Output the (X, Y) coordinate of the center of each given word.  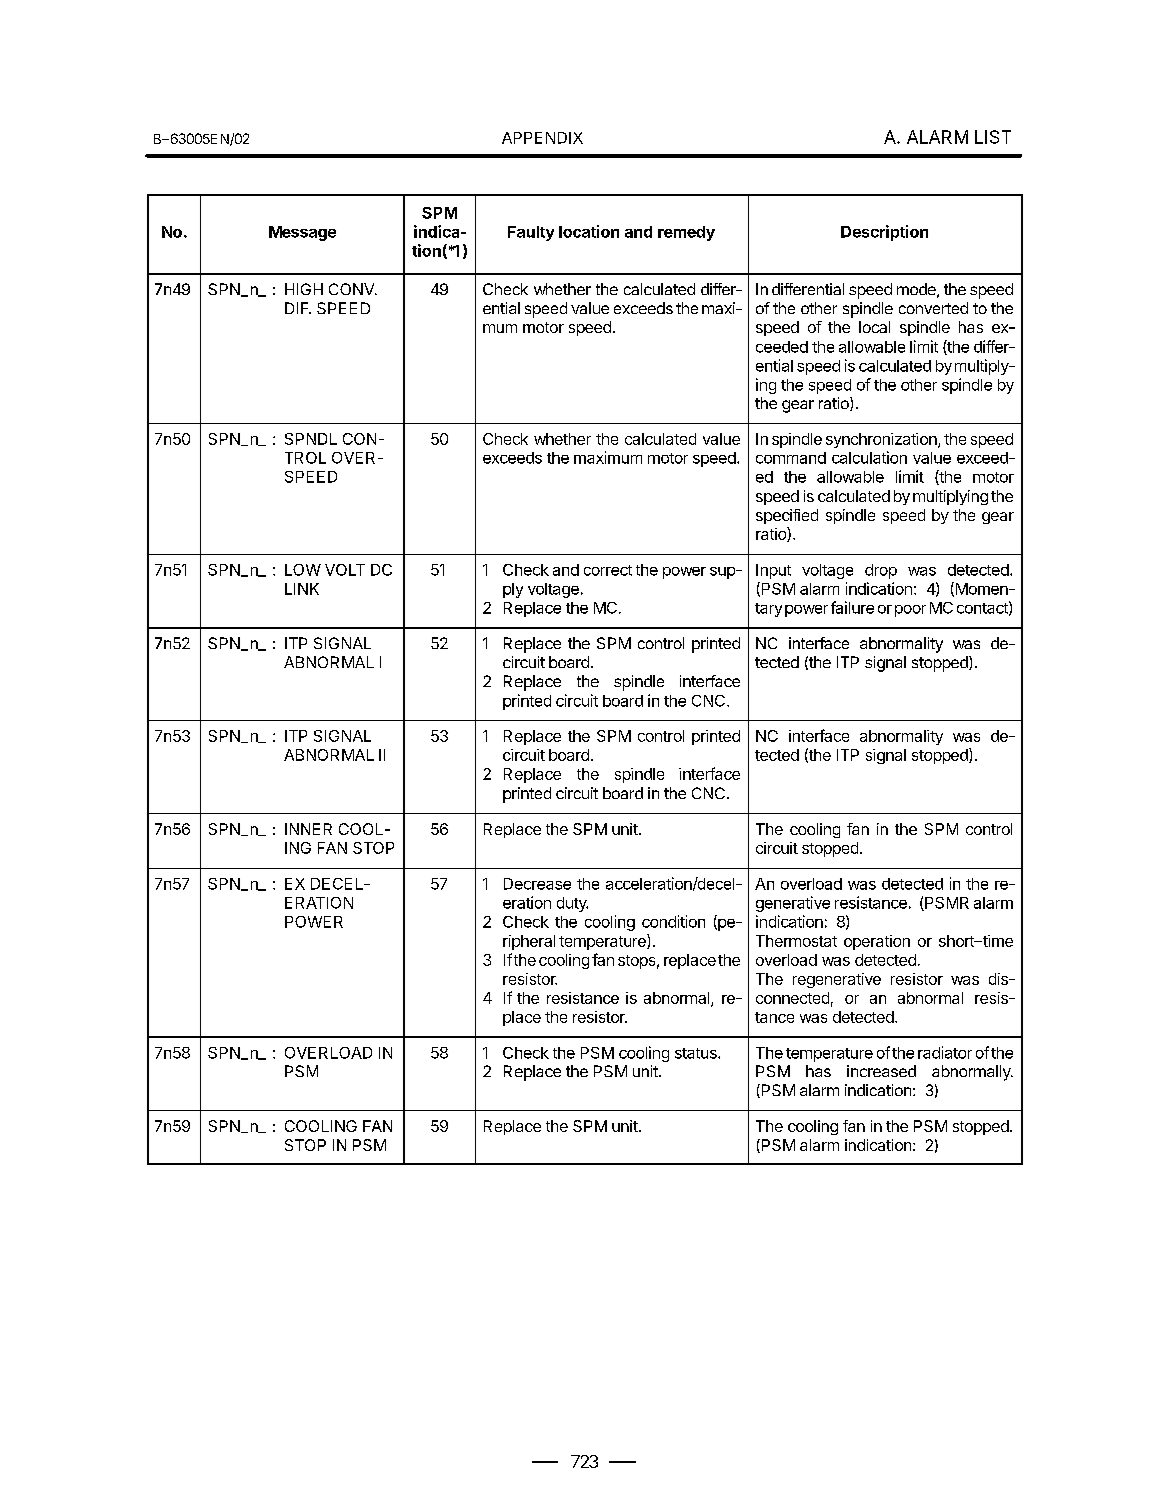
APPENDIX (542, 138)
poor (910, 611)
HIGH (304, 289)
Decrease (537, 884)
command (791, 458)
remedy (686, 233)
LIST (993, 137)
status (697, 1053)
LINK (302, 589)
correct (608, 570)
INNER (308, 829)
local (874, 327)
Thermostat (796, 941)
